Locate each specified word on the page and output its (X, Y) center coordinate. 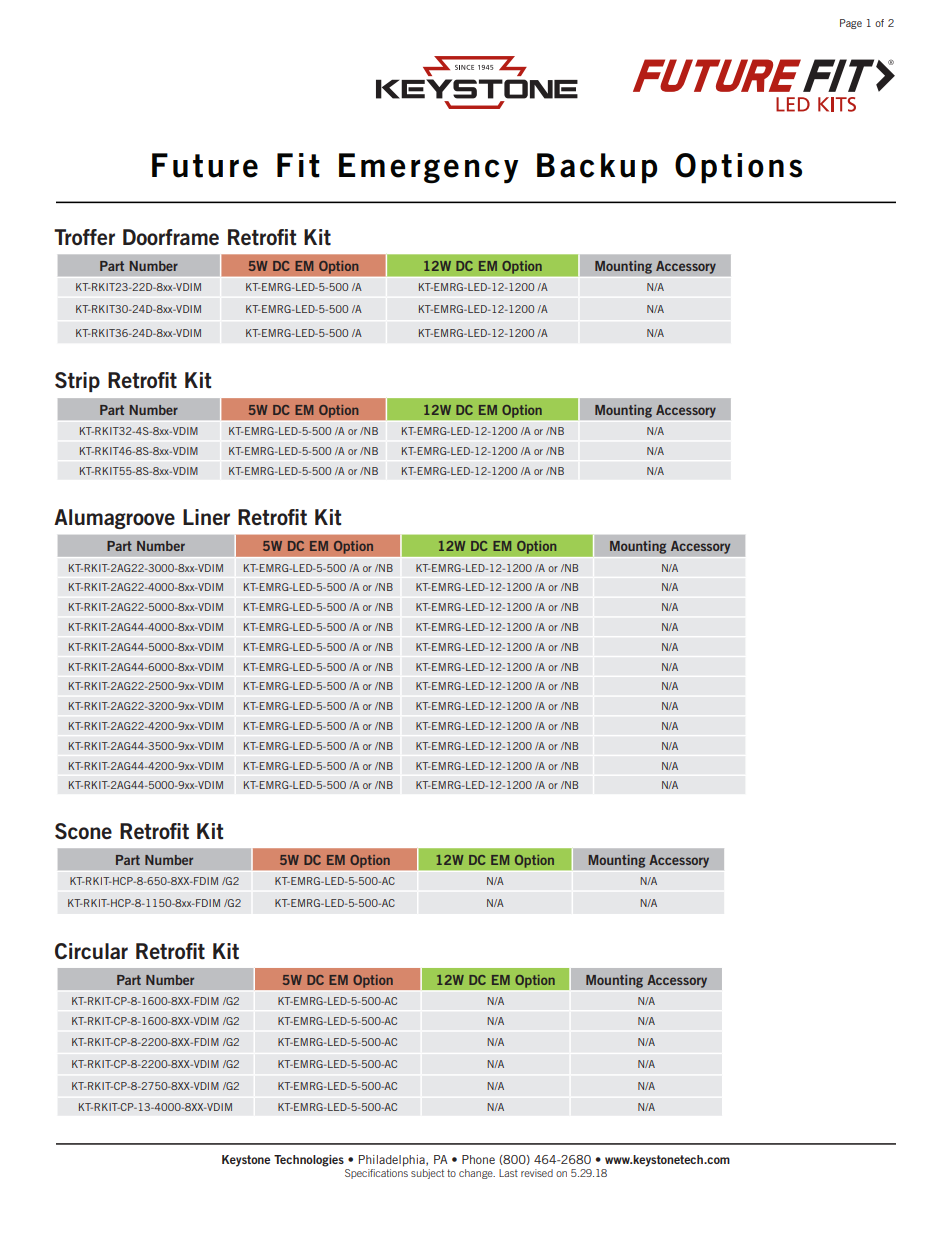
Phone (478, 1159)
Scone (83, 831)
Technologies (309, 1161)
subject (427, 1174)
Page (851, 24)
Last (508, 1173)
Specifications (376, 1174)
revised (537, 1173)
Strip (77, 382)
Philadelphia (393, 1161)
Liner (206, 517)
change (477, 1174)
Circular (91, 951)
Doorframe (171, 237)
